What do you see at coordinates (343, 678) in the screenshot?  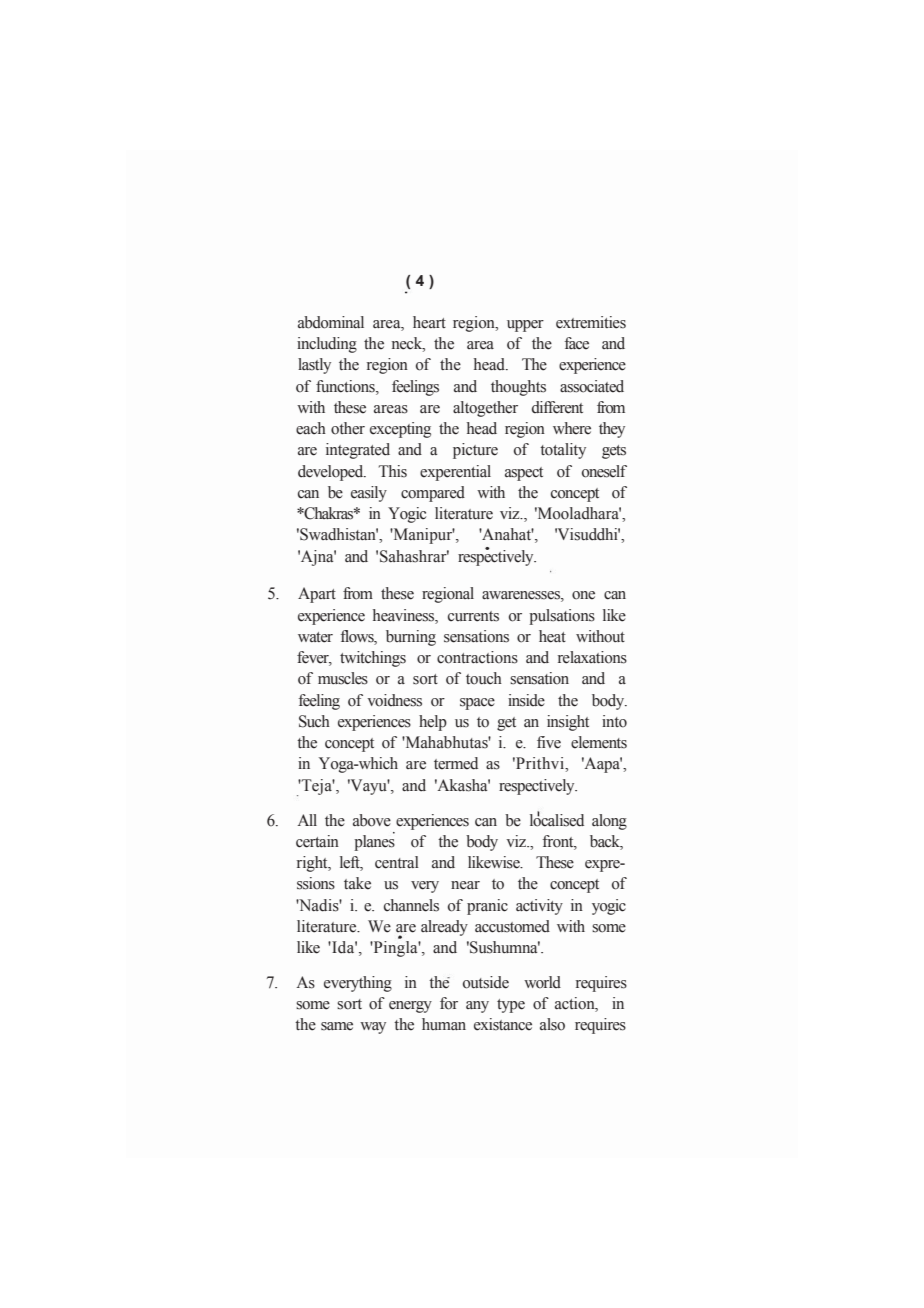 I see `muscles` at bounding box center [343, 678].
